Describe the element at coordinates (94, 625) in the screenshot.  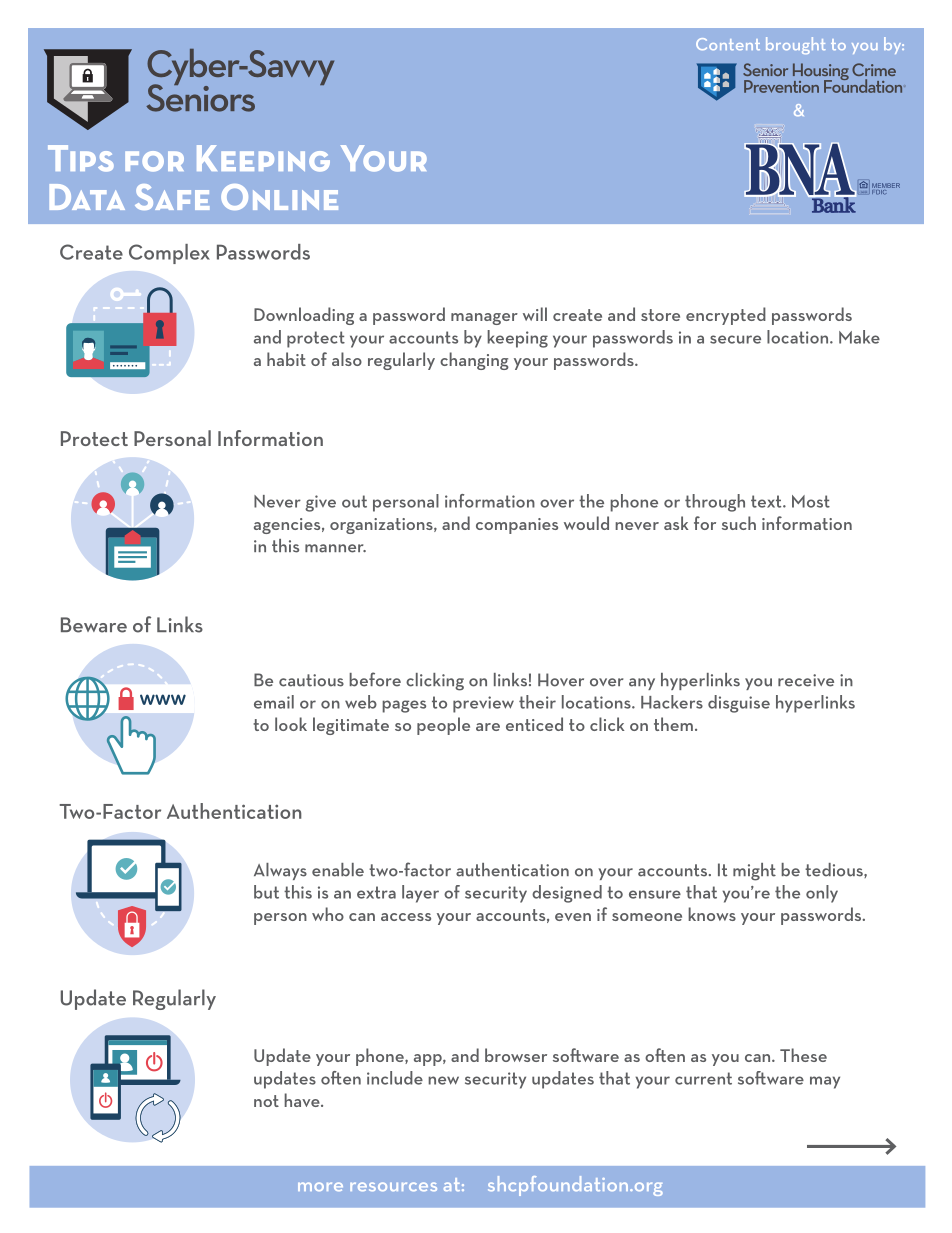
I see `Beware` at that location.
